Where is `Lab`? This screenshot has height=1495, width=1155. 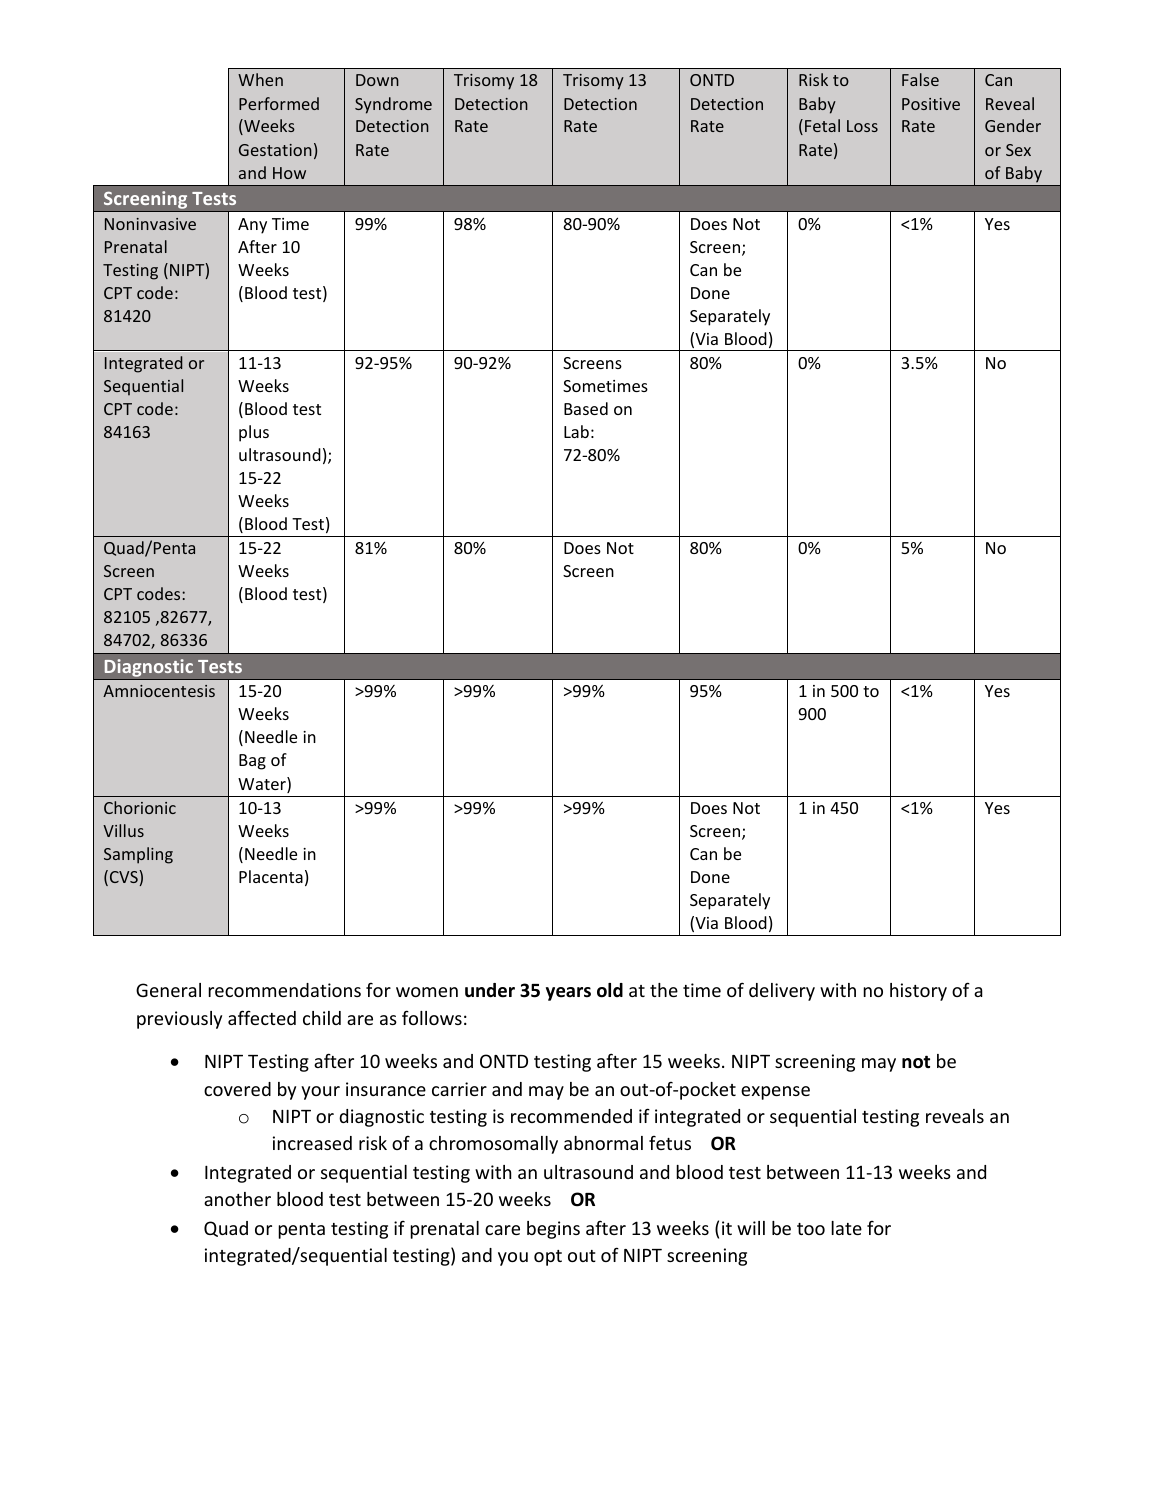 Lab is located at coordinates (576, 431).
